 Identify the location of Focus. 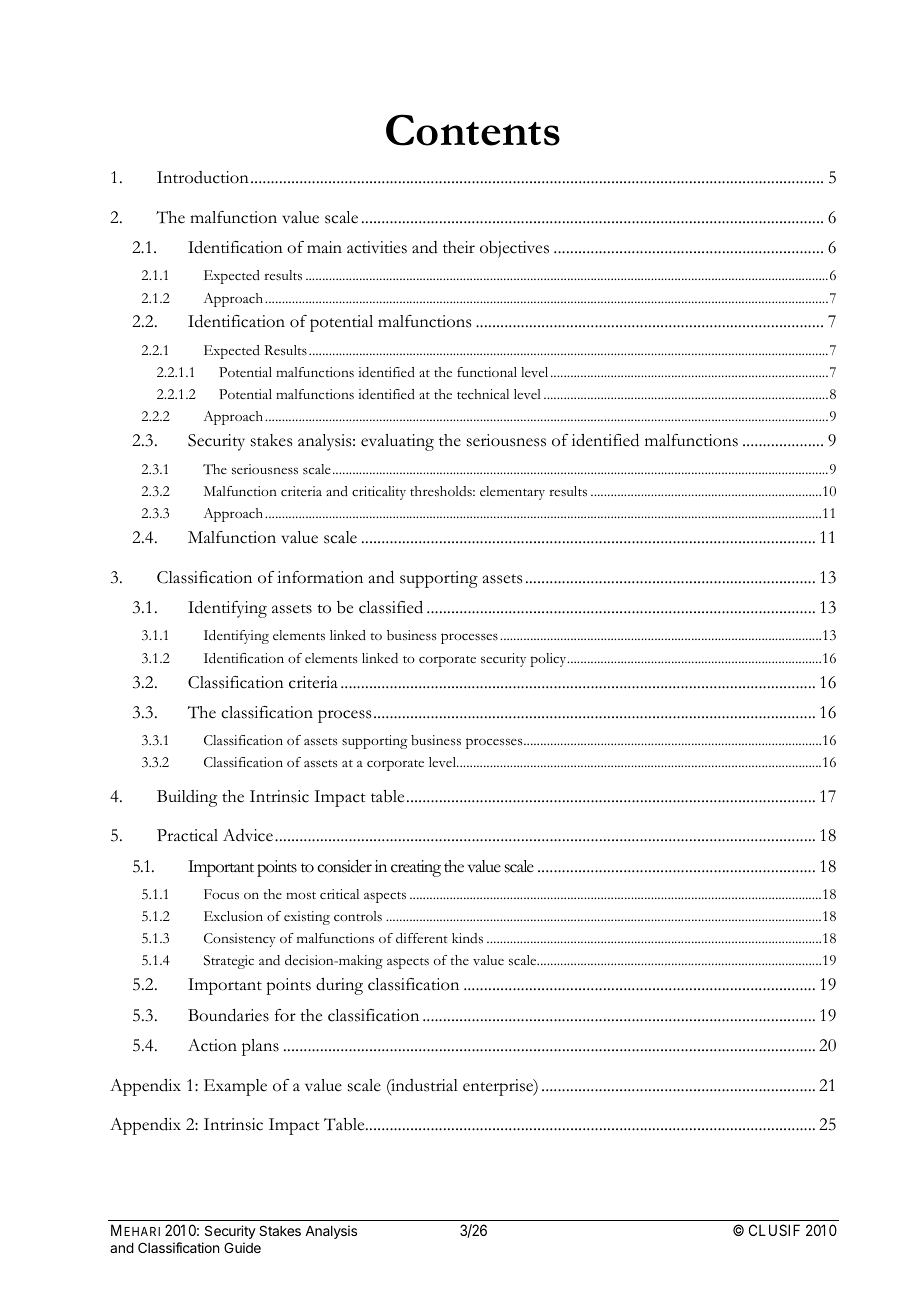
(221, 894).
